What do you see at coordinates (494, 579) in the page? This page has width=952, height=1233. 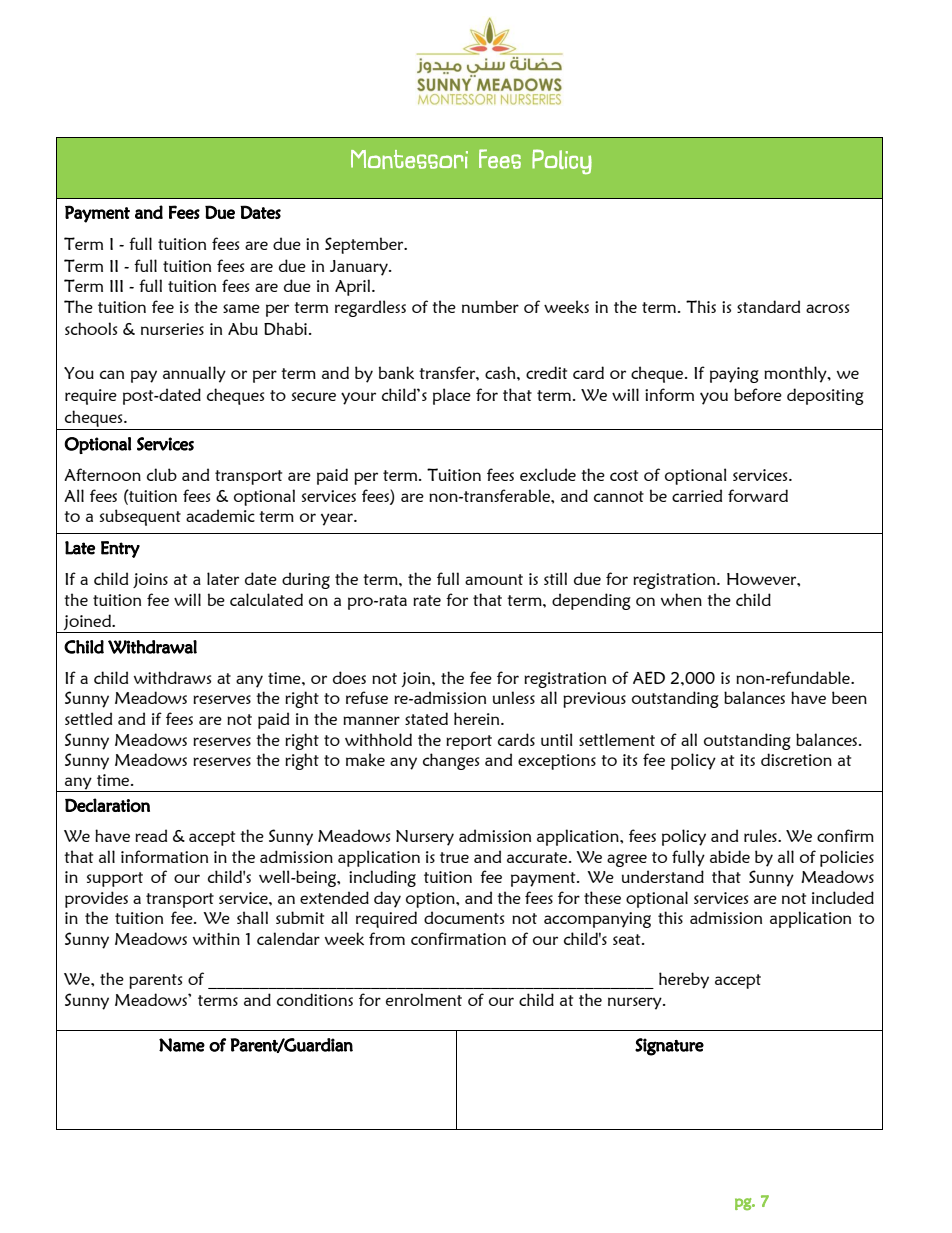 I see `amount` at bounding box center [494, 579].
